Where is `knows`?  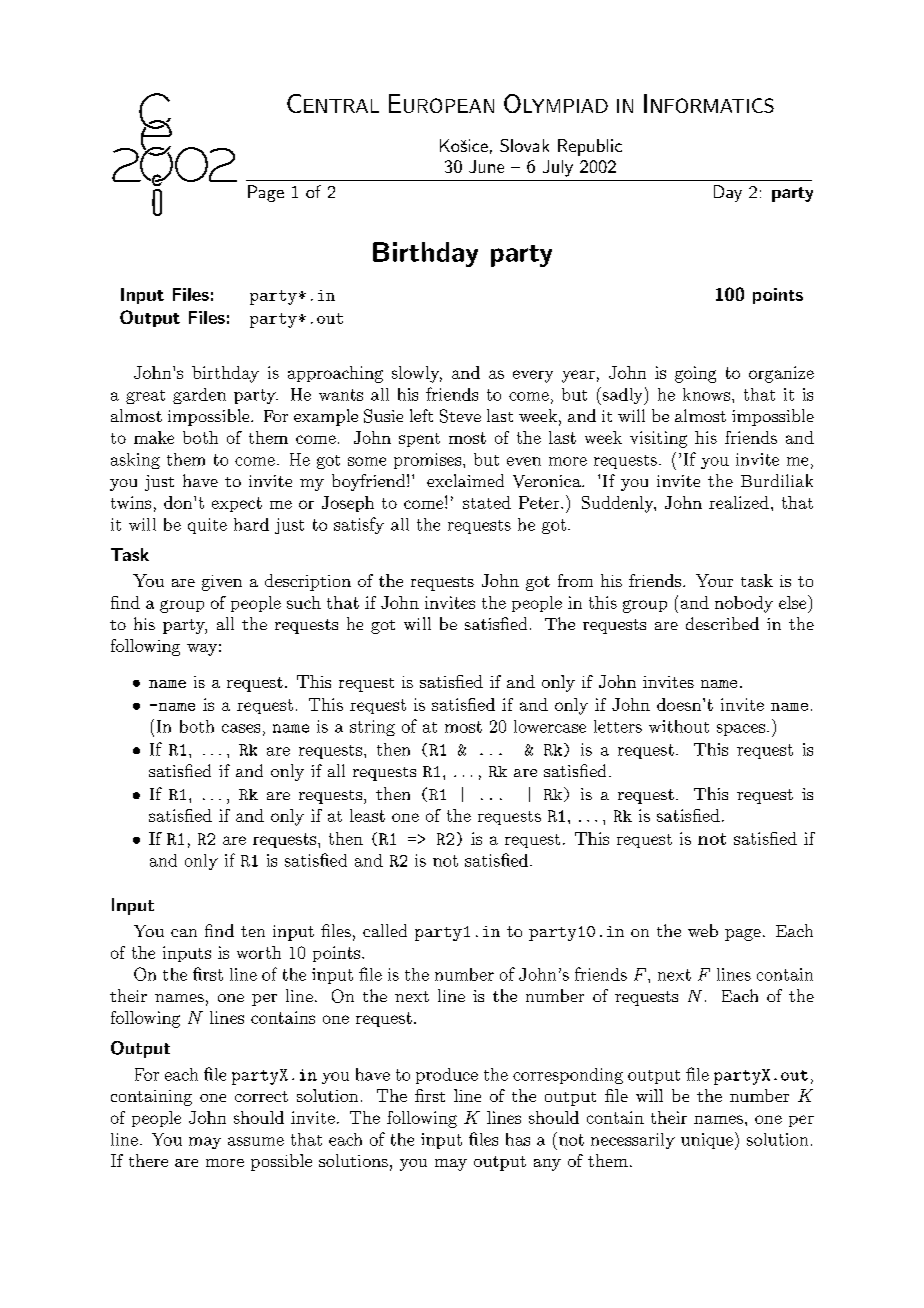
knows is located at coordinates (706, 394).
